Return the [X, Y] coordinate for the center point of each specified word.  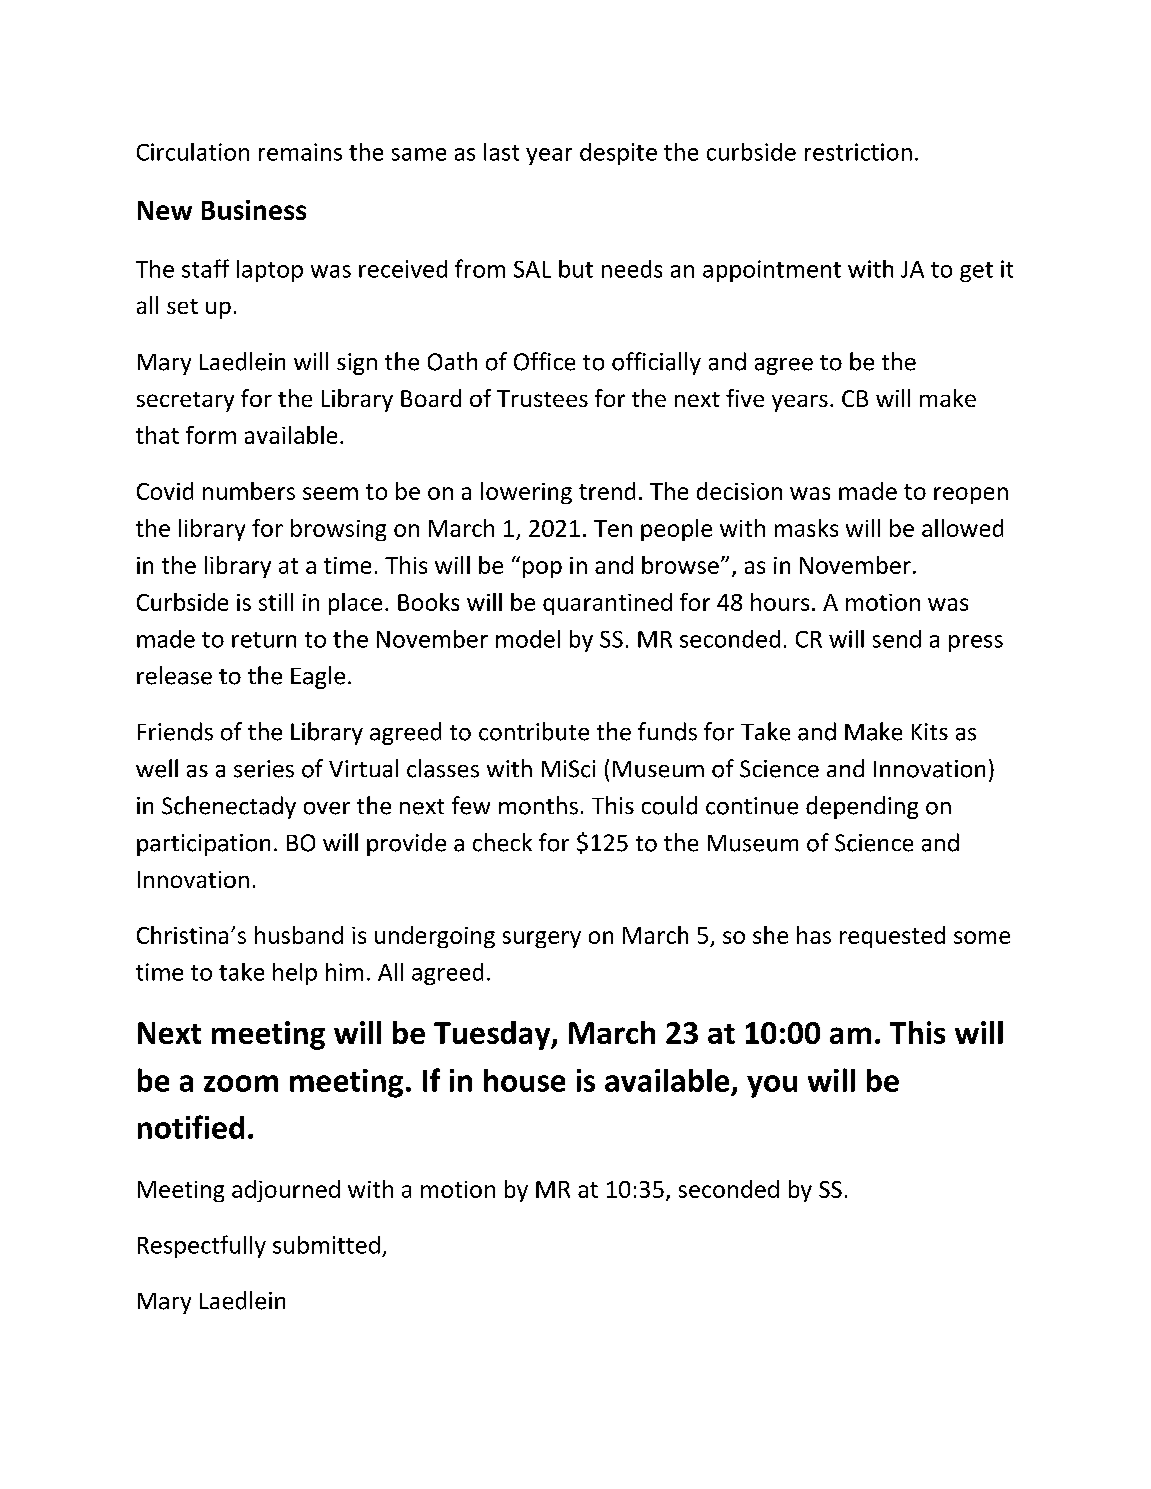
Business [254, 210]
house [524, 1080]
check [502, 842]
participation [203, 845]
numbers [249, 491]
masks [806, 528]
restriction [858, 152]
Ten [613, 528]
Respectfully [202, 1246]
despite [618, 154]
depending [862, 807]
